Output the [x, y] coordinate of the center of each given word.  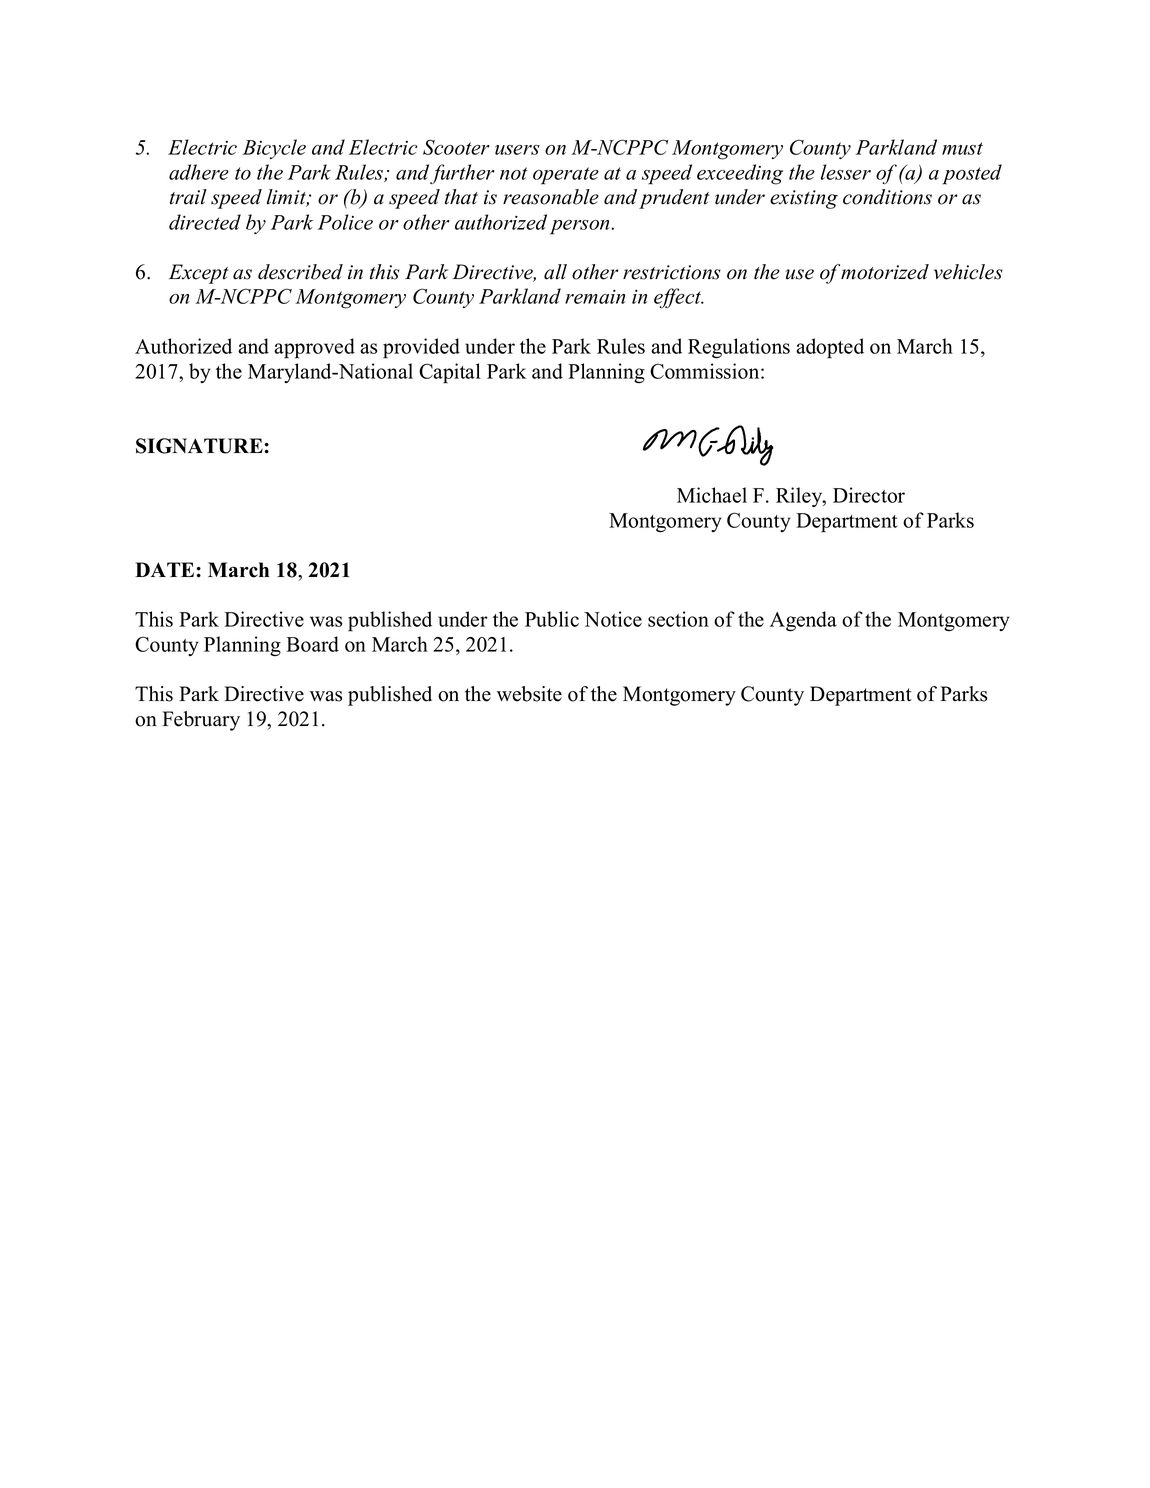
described [300, 272]
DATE [164, 569]
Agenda [803, 621]
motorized [885, 272]
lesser [846, 172]
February [201, 721]
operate [566, 176]
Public [552, 619]
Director [869, 495]
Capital [450, 373]
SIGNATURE [199, 446]
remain [595, 297]
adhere [199, 172]
